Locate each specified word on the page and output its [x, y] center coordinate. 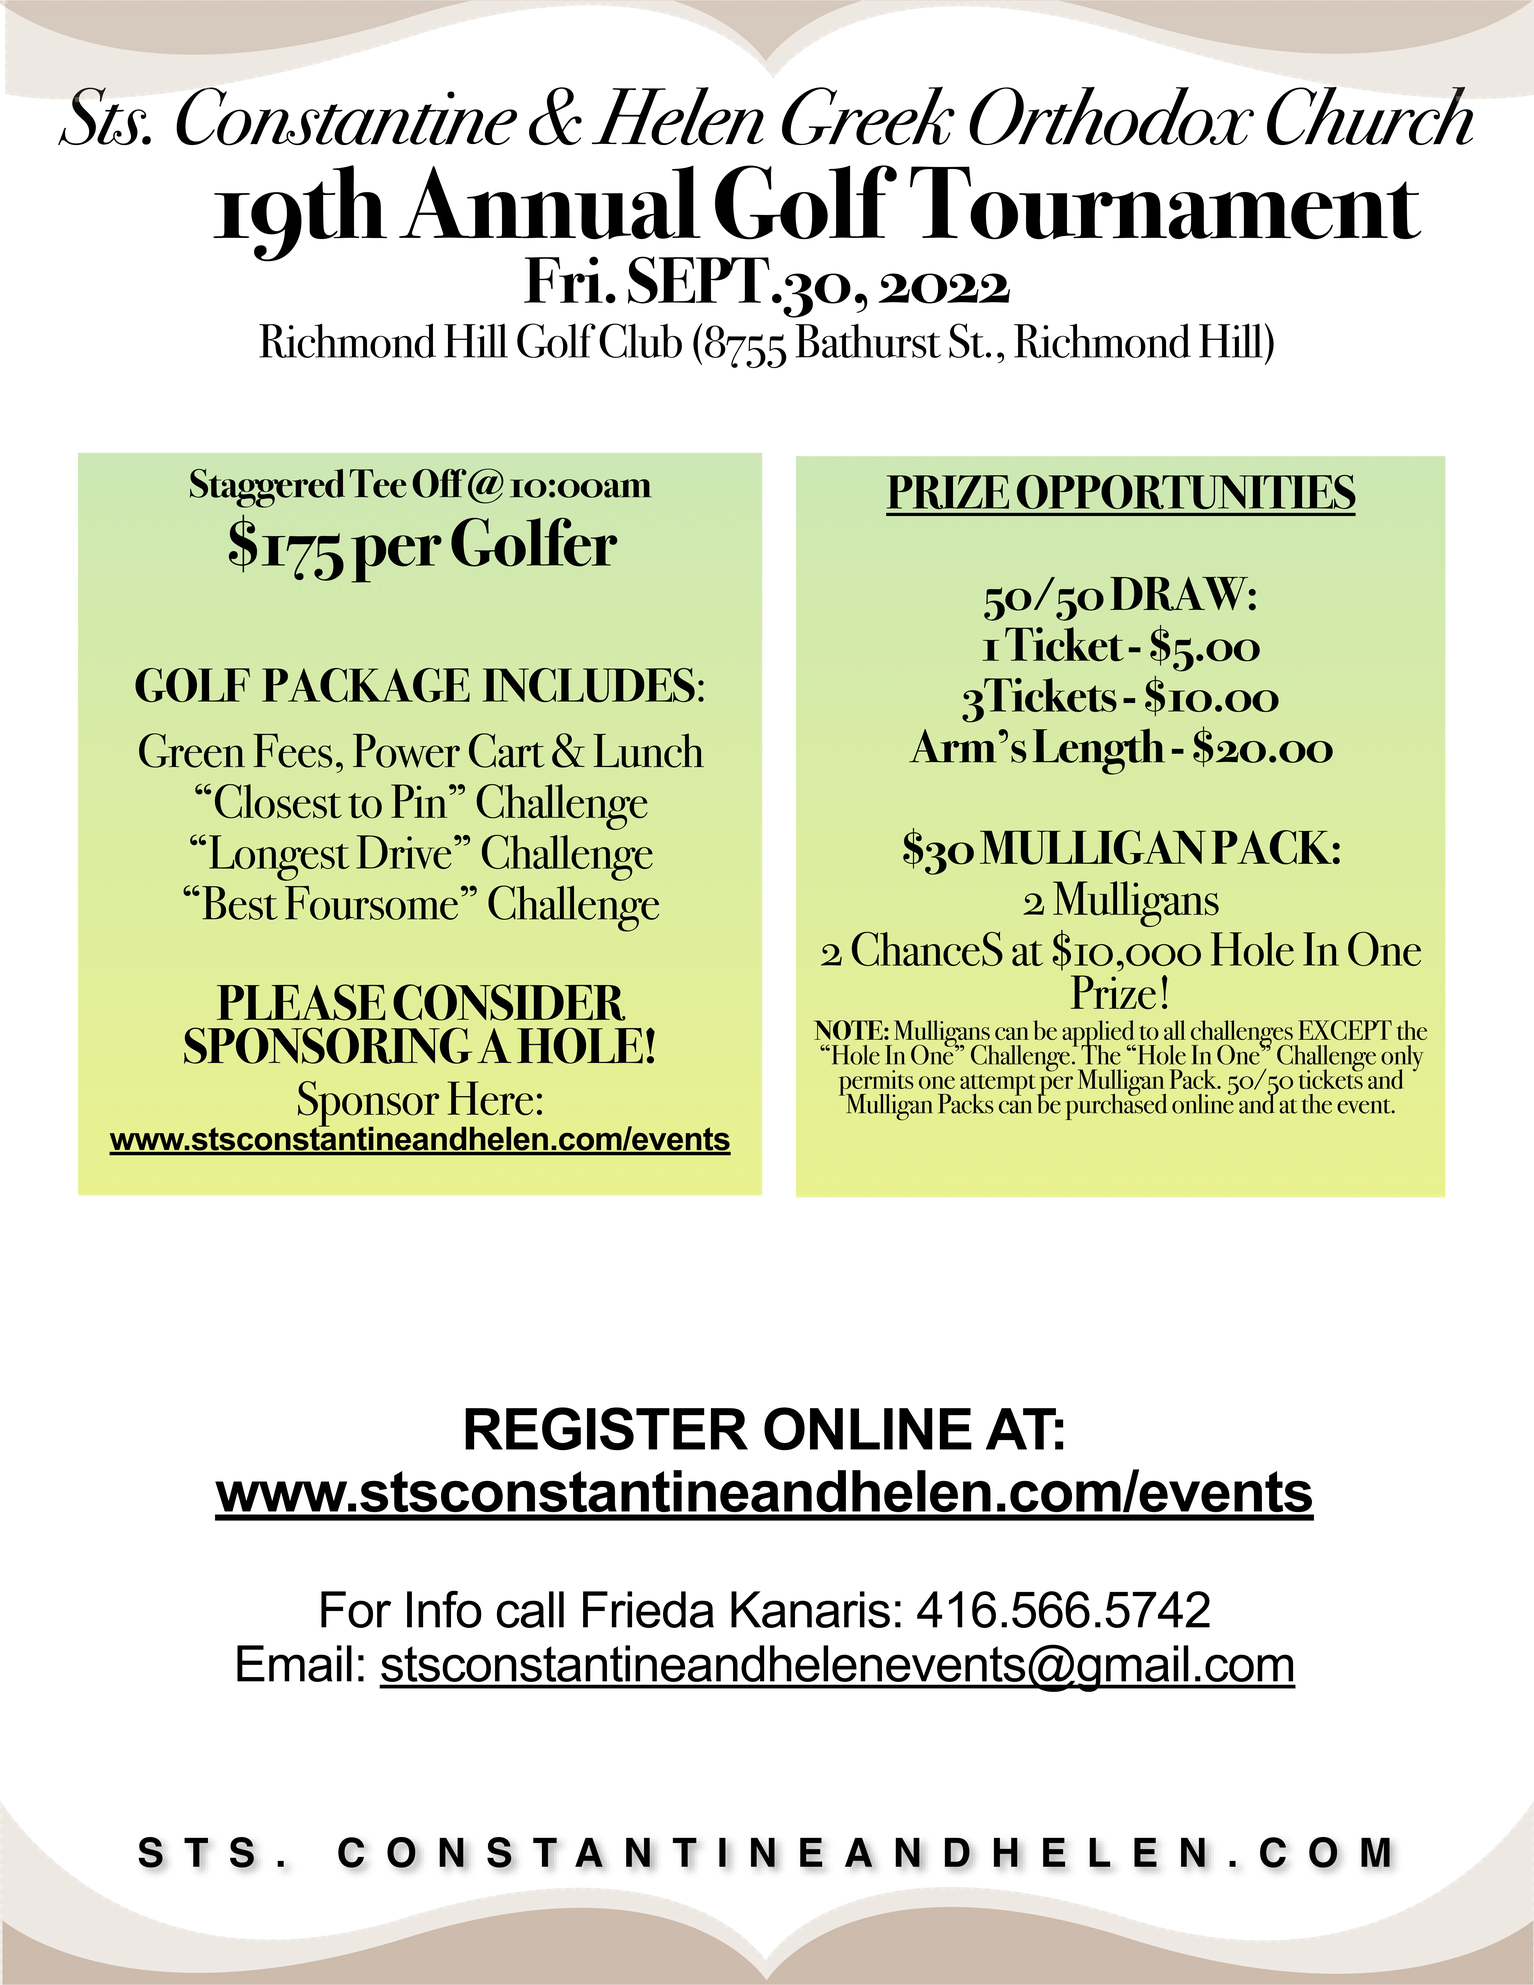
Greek [868, 115]
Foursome [371, 903]
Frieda [648, 1609]
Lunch [648, 750]
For [356, 1609]
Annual [550, 202]
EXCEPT [1345, 1030]
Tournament [1166, 202]
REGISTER [606, 1428]
